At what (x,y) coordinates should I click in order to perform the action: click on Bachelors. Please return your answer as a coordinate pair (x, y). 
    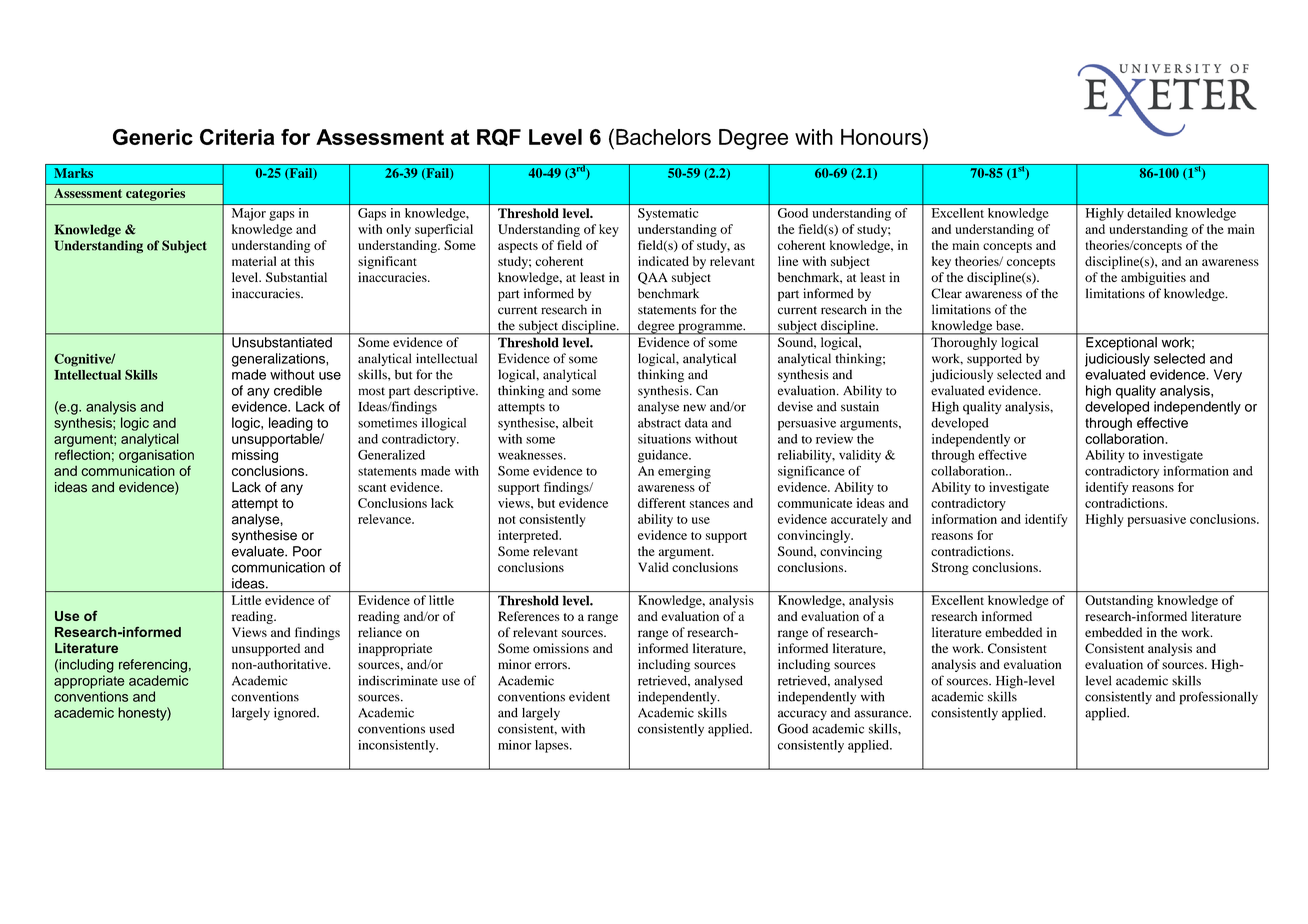
    Looking at the image, I should click on (663, 137).
